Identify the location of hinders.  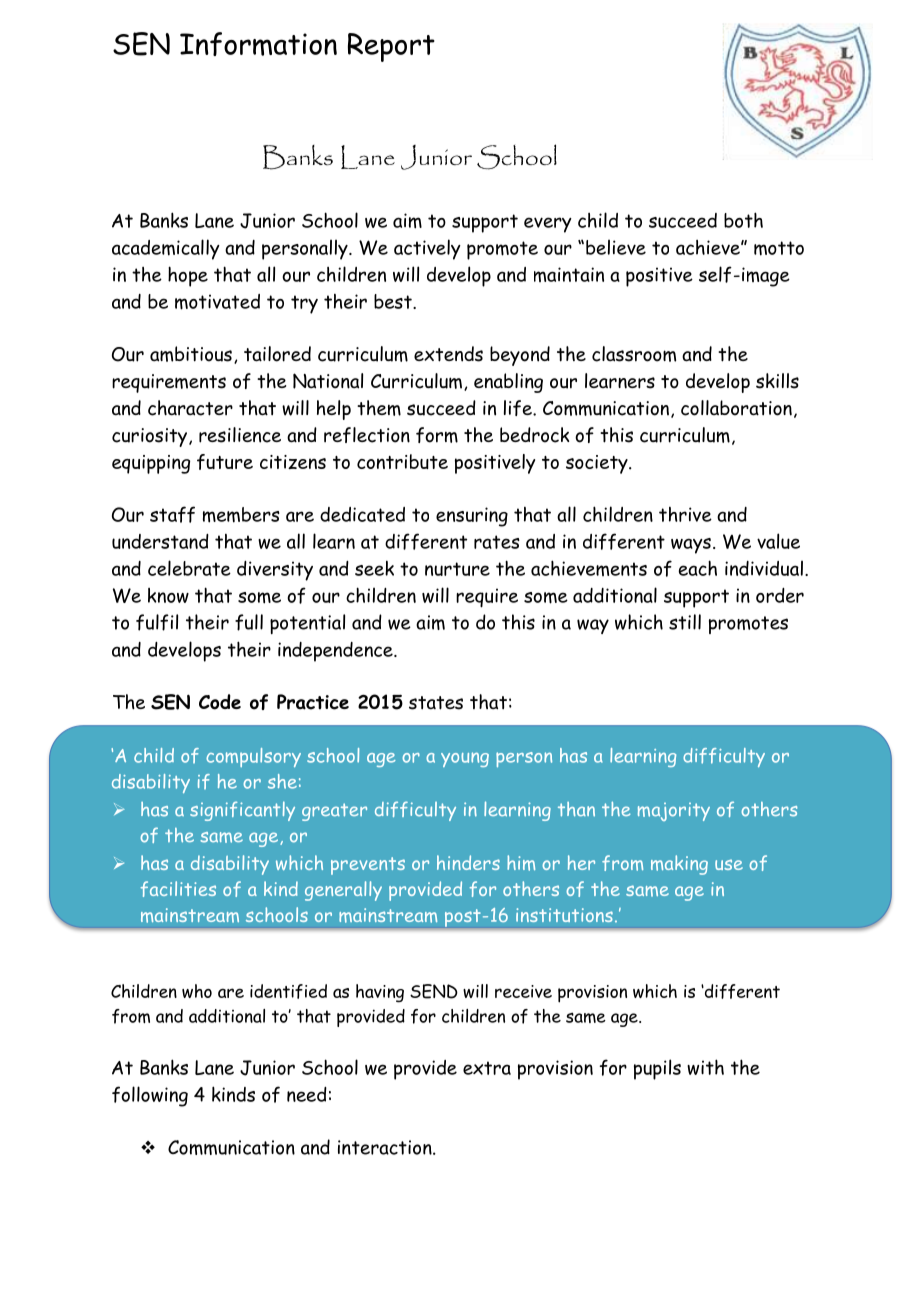
(468, 862).
